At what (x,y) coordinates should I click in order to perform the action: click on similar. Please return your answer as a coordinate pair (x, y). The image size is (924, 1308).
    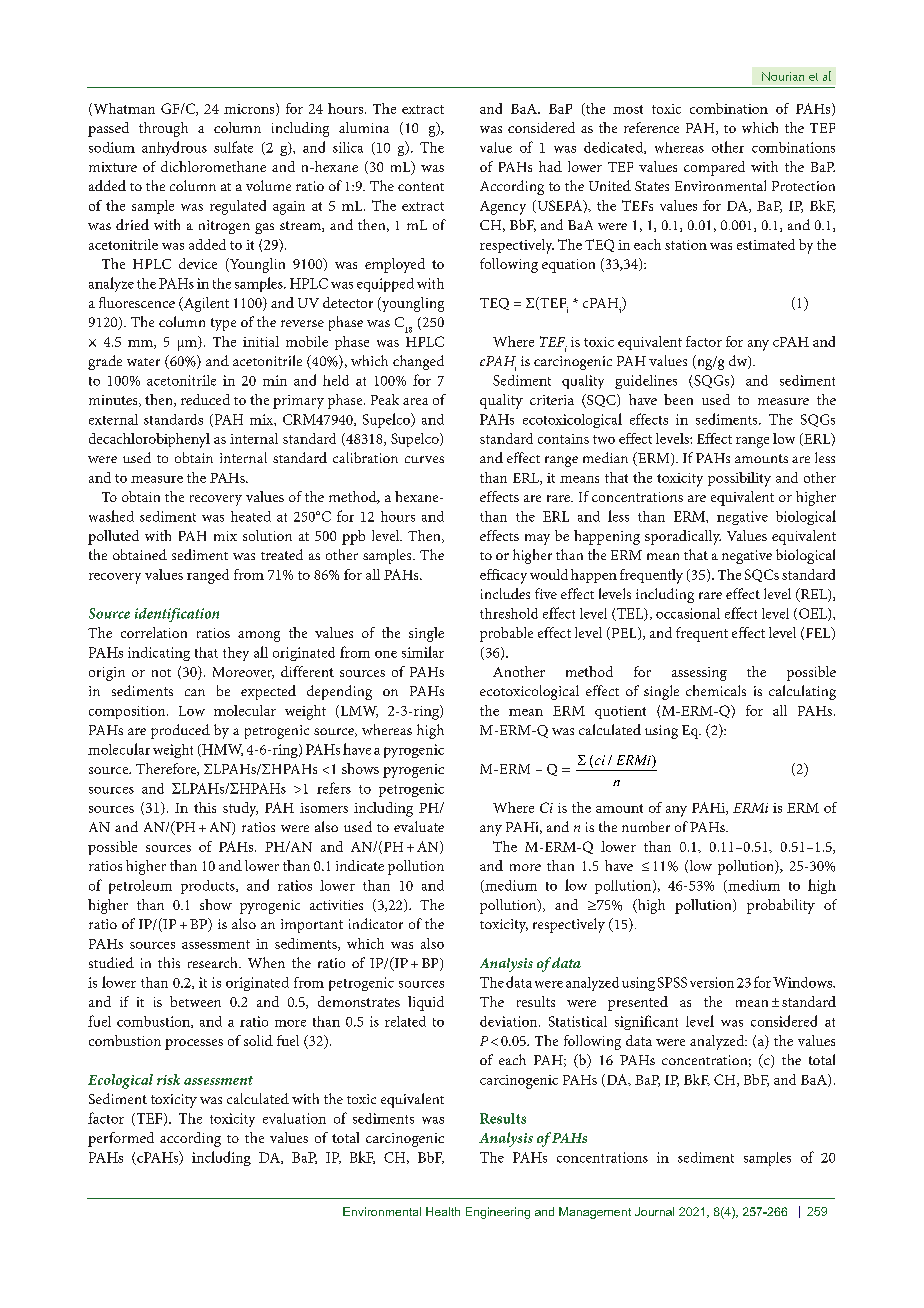
    Looking at the image, I should click on (423, 652).
